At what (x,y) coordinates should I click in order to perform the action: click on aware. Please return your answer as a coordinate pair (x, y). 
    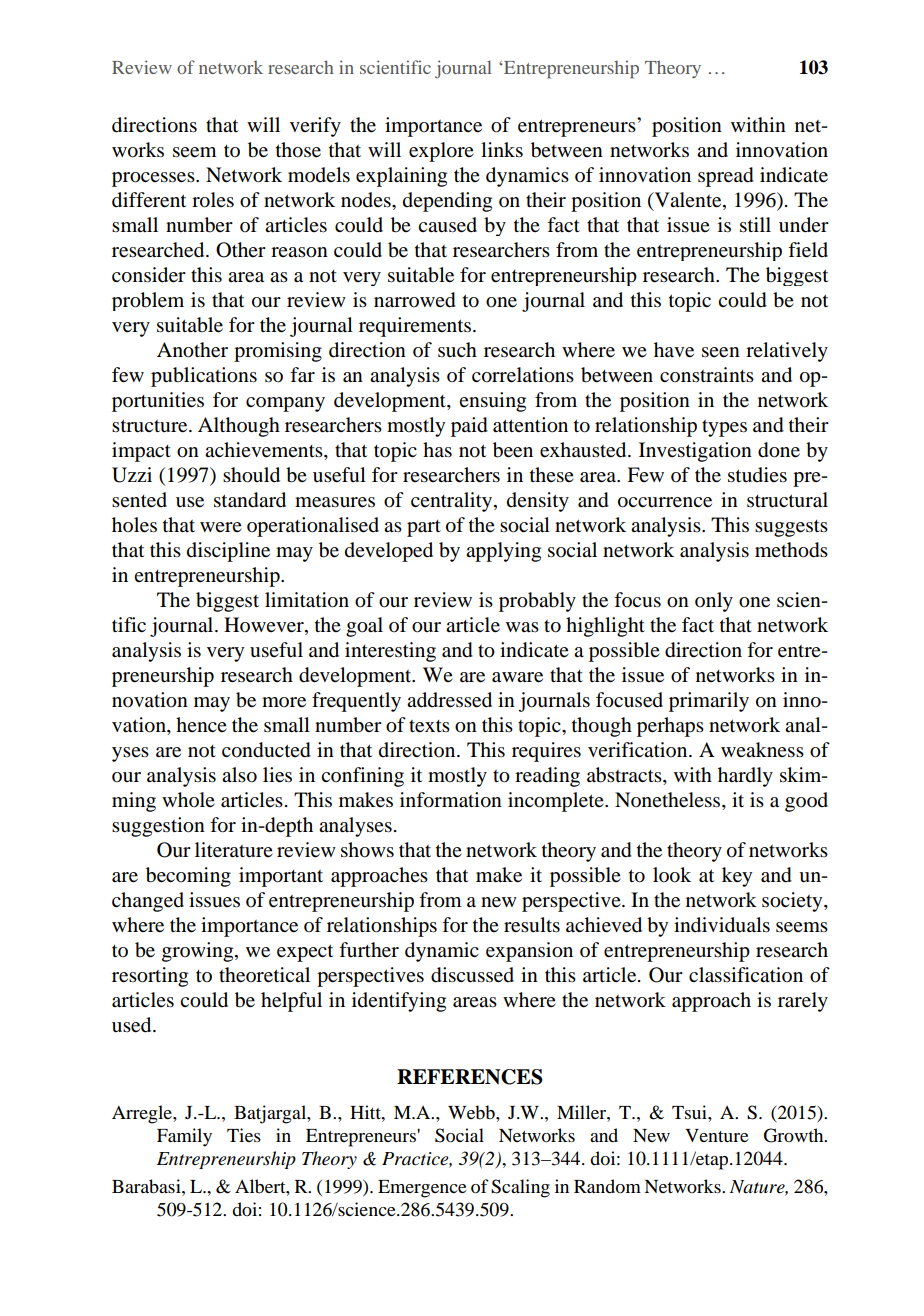
    Looking at the image, I should click on (517, 677).
